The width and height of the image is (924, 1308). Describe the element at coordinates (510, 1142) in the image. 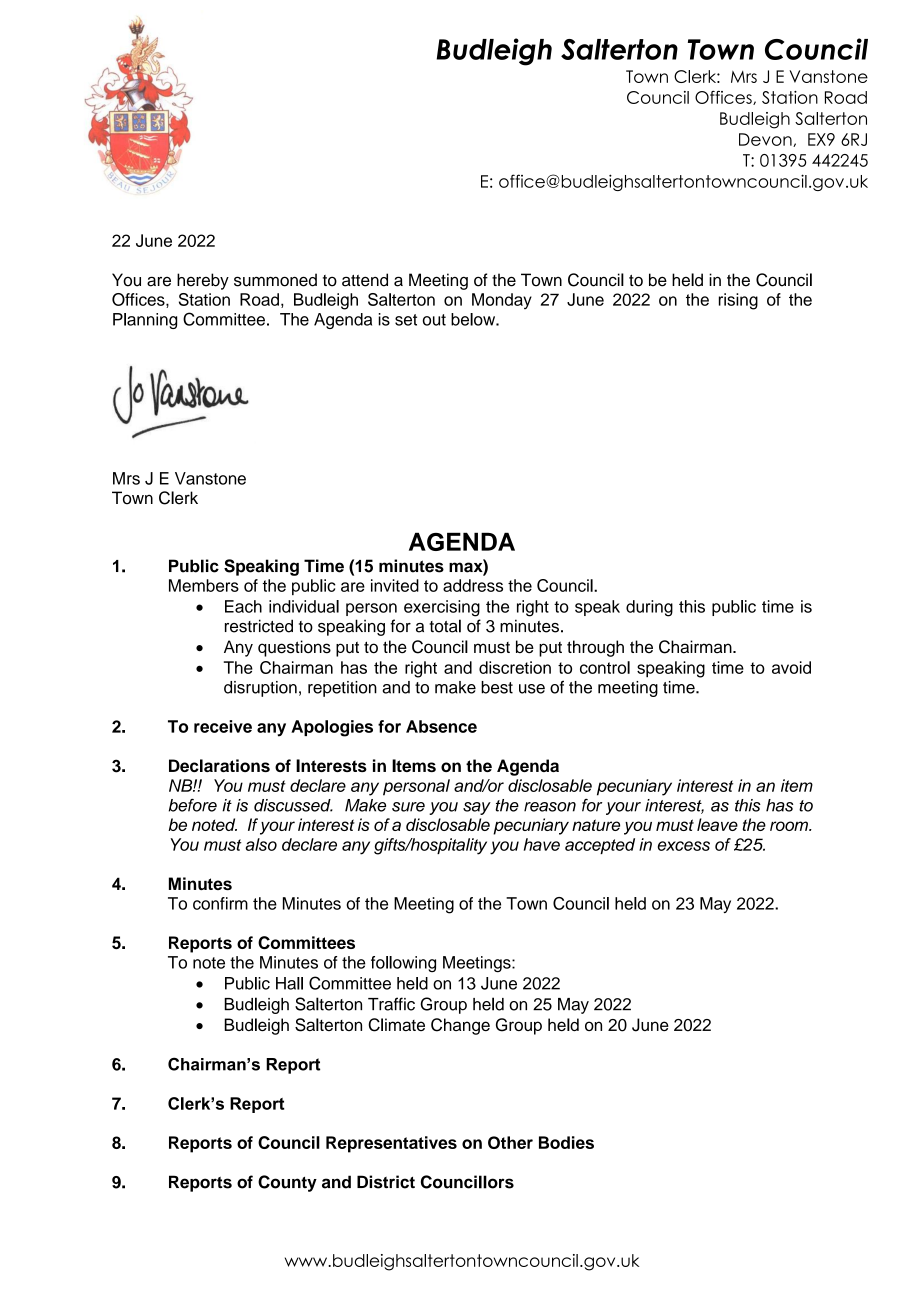

I see `Other` at that location.
